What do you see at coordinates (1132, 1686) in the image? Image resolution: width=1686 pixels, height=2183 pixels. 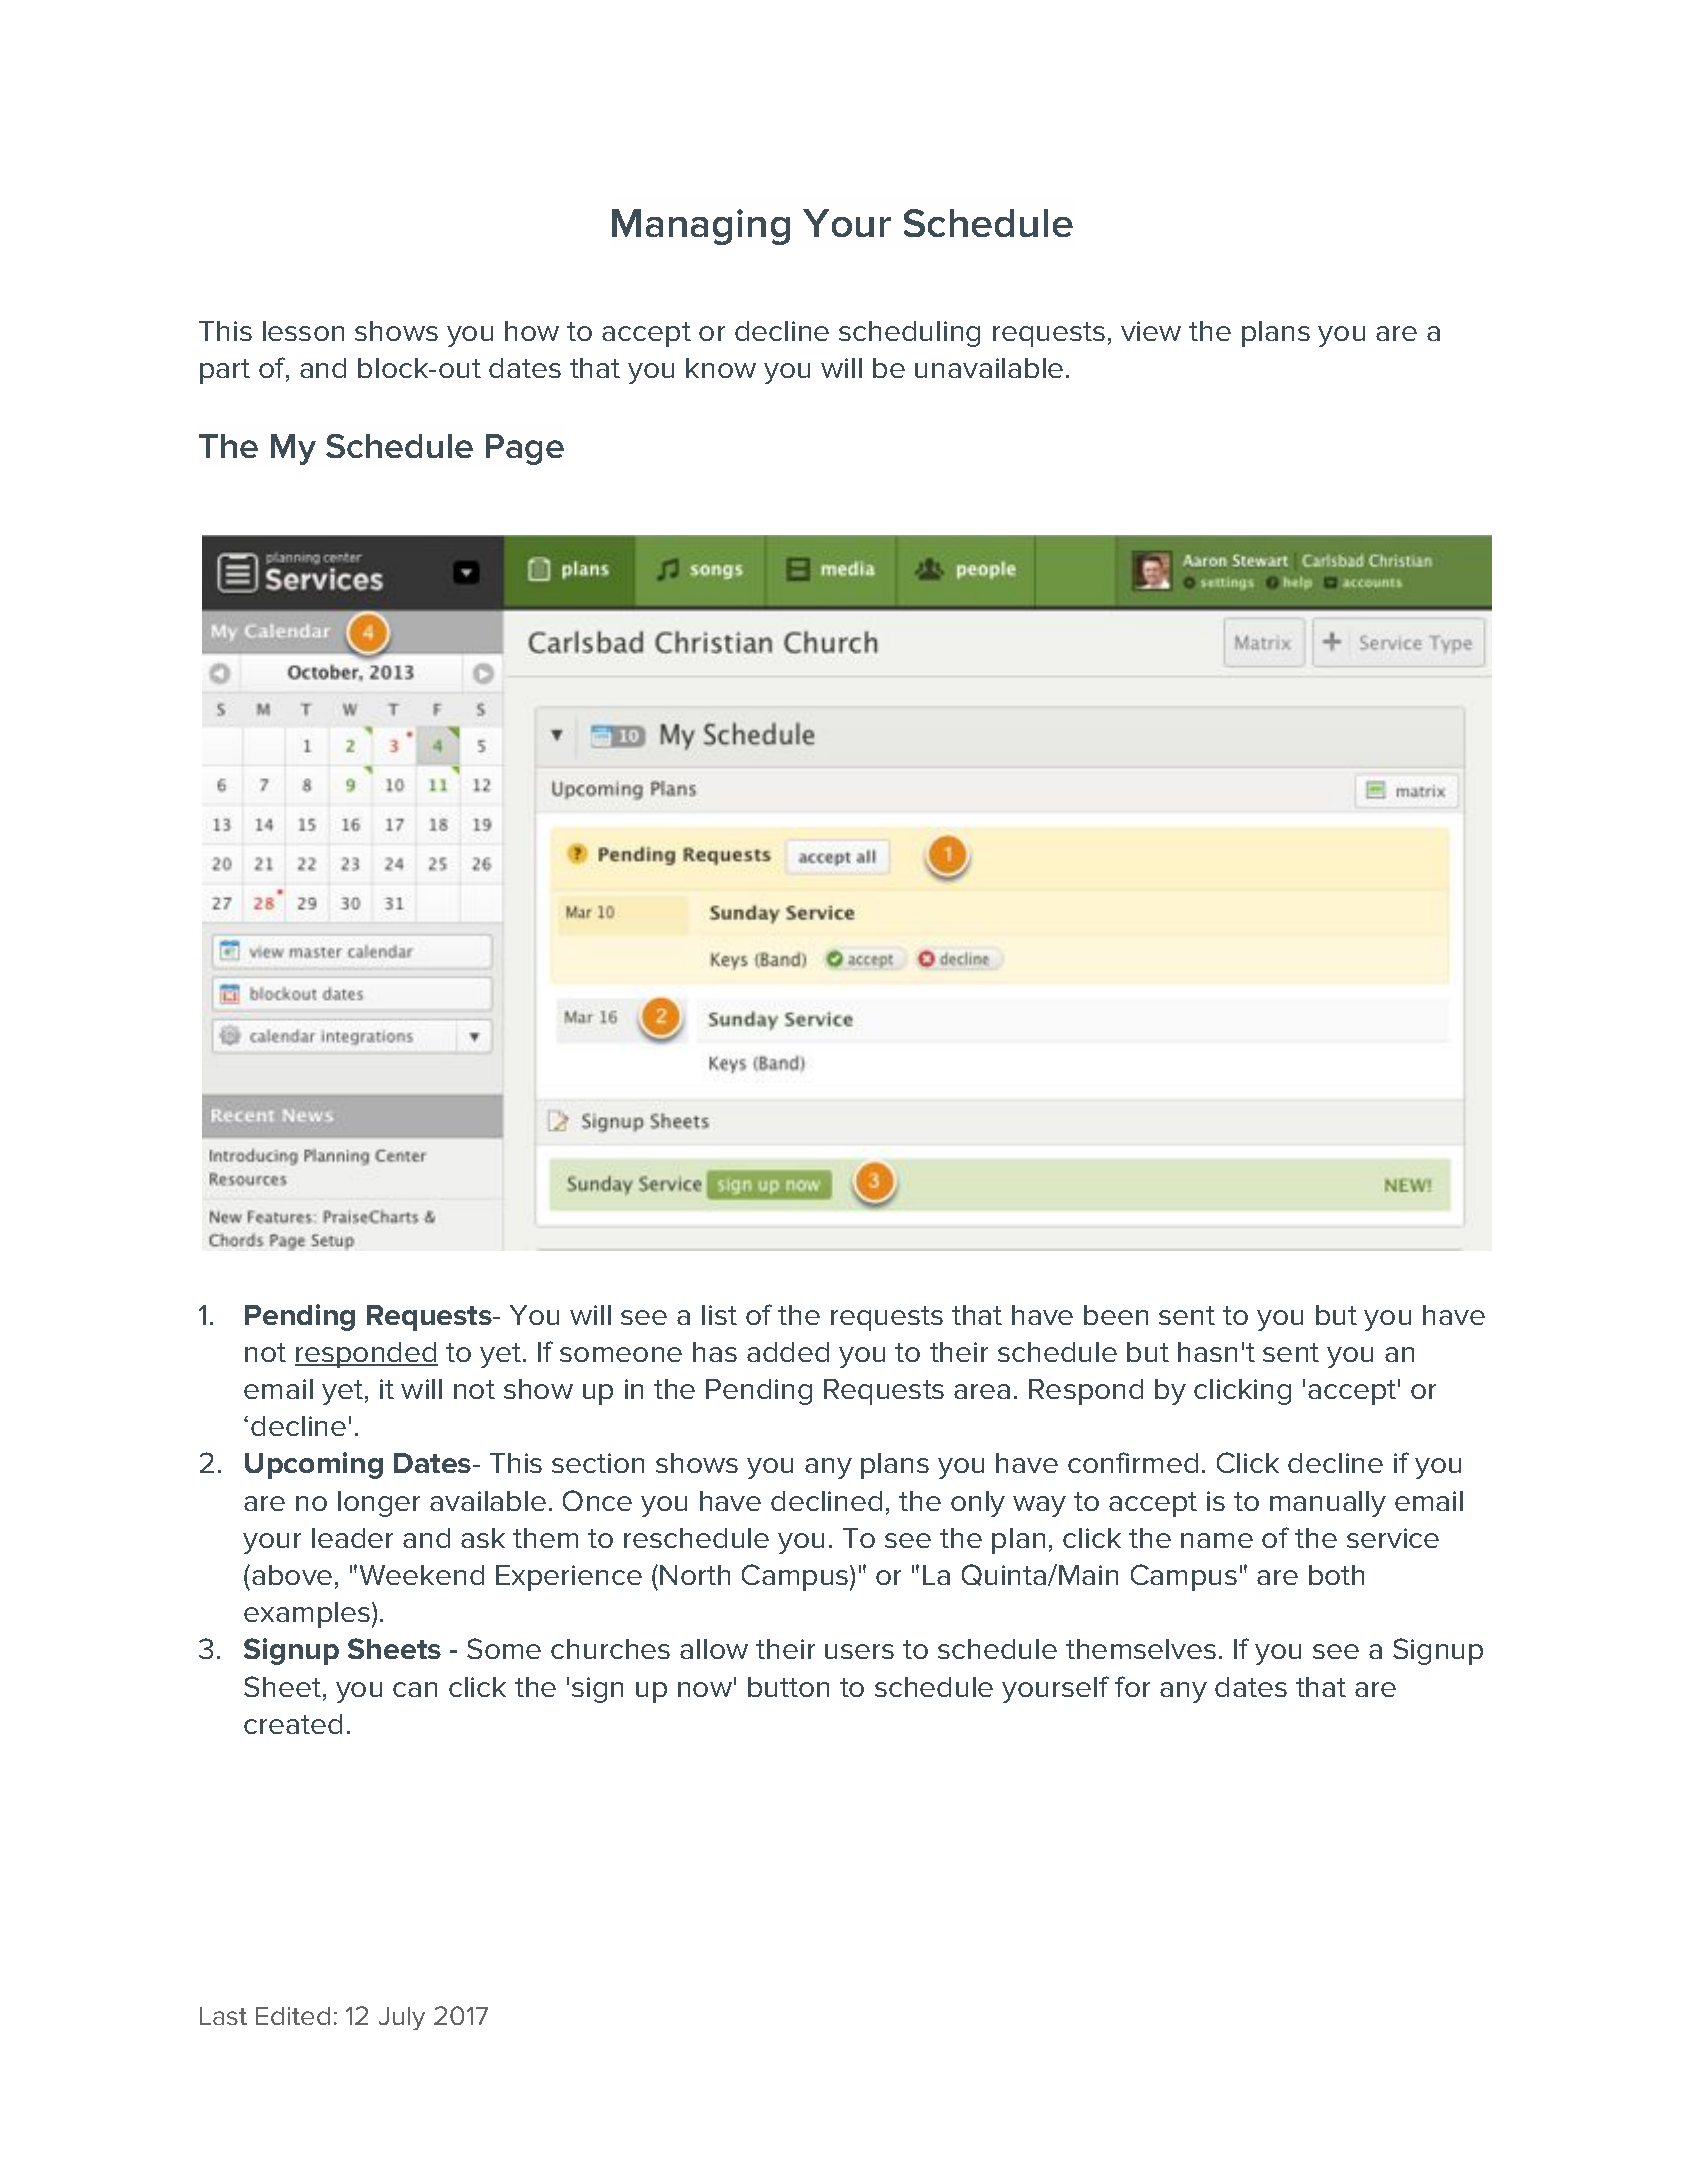 I see `for` at bounding box center [1132, 1686].
